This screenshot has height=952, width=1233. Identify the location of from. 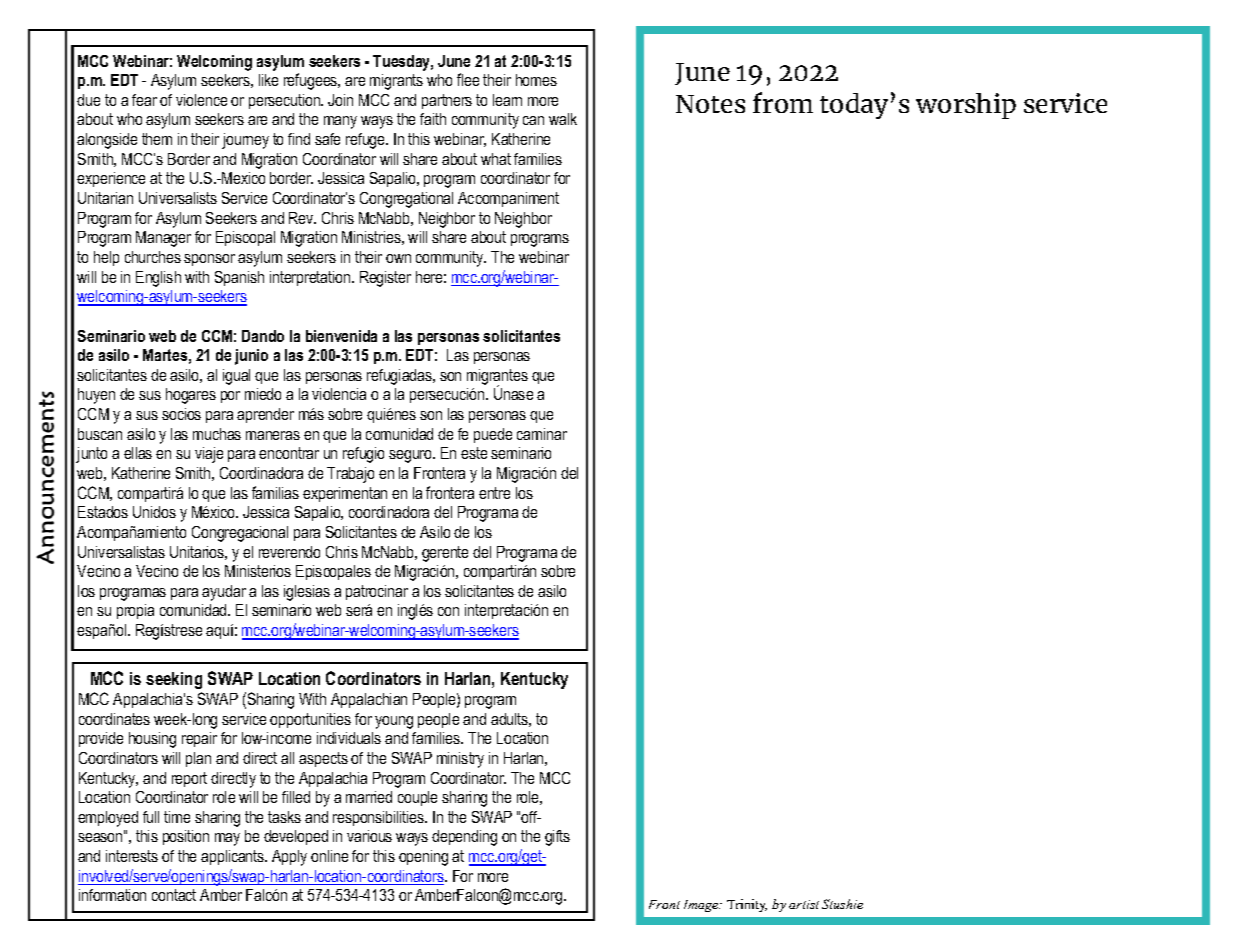
(783, 102).
